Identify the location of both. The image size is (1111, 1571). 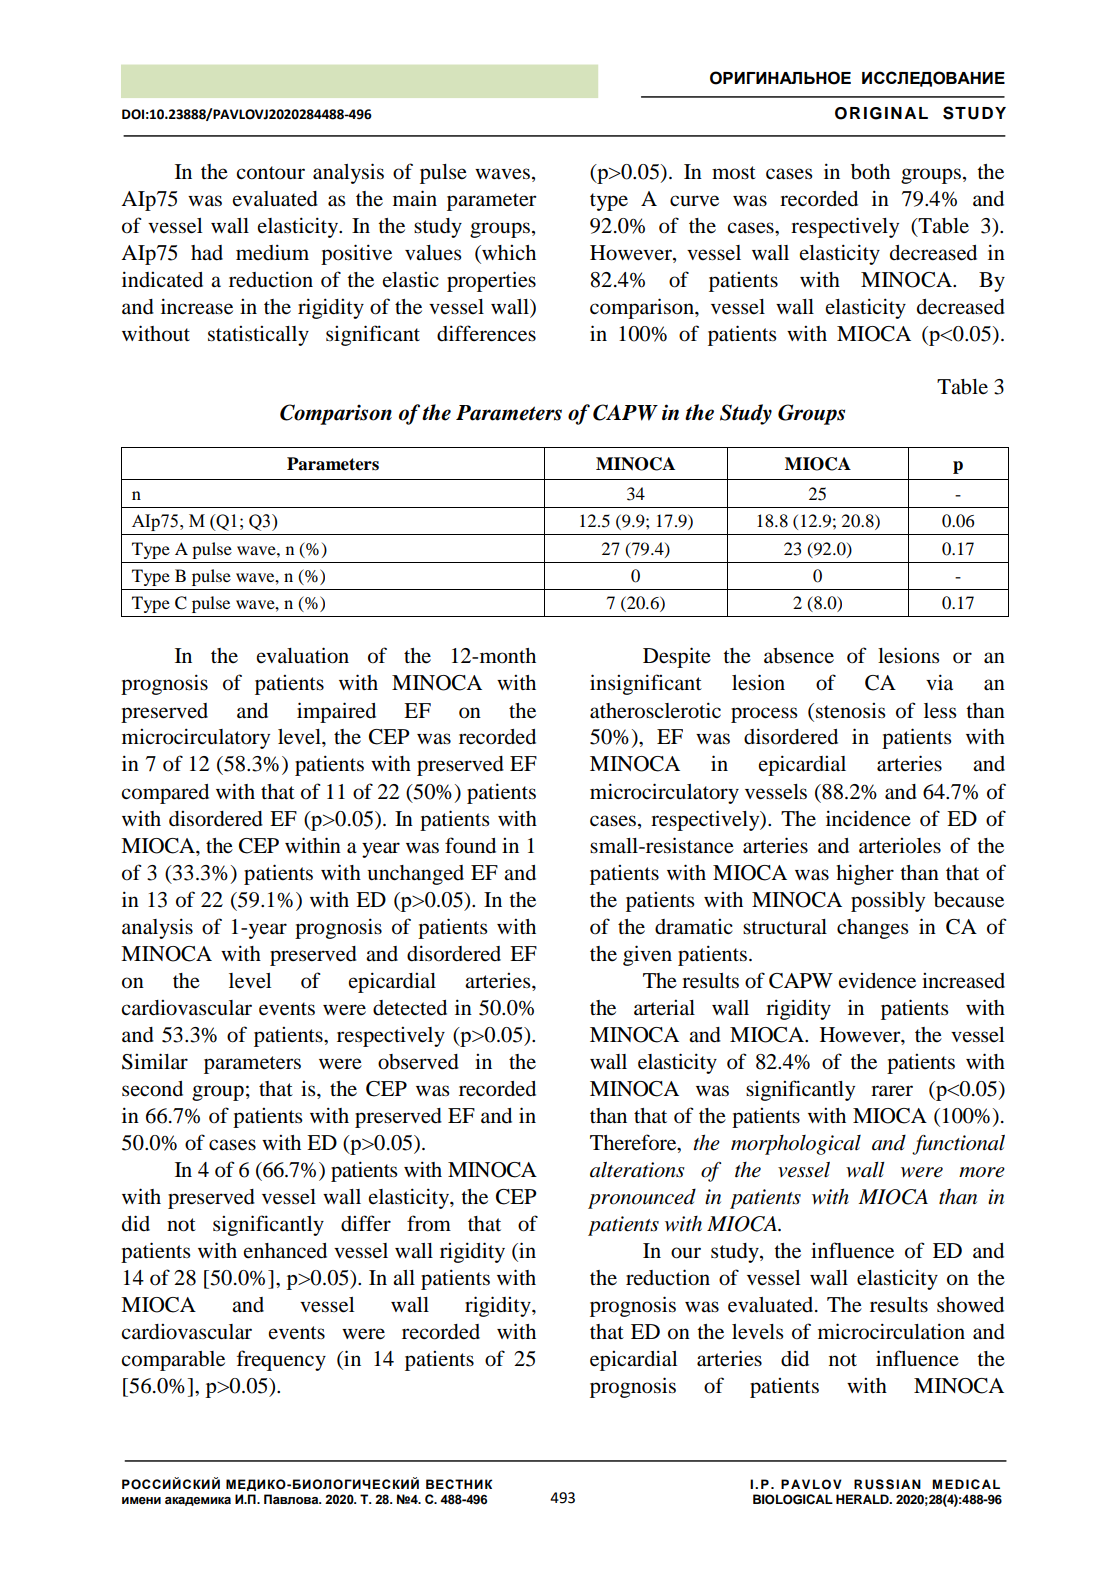
(870, 172).
